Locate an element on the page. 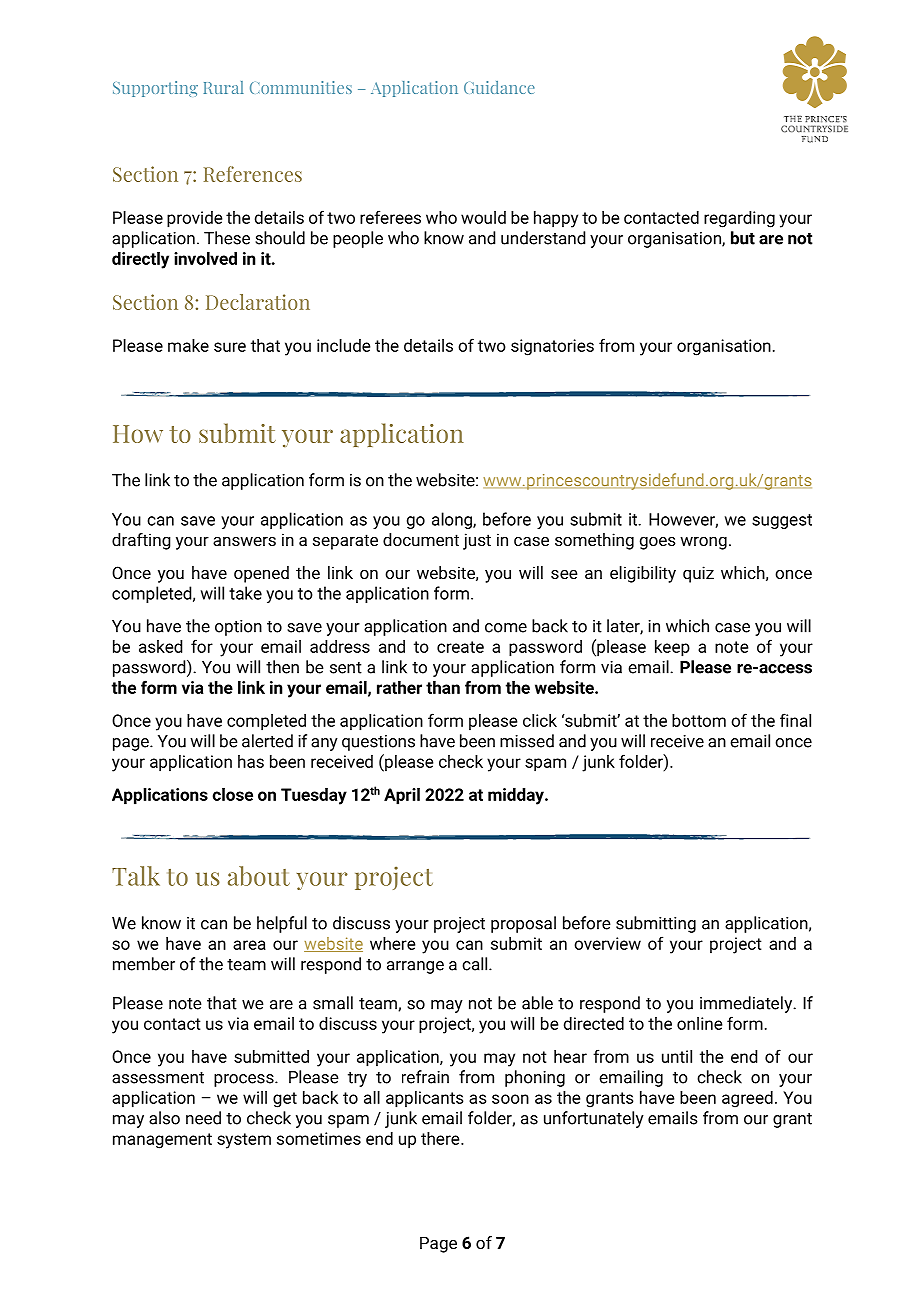  agreed is located at coordinates (747, 1099).
